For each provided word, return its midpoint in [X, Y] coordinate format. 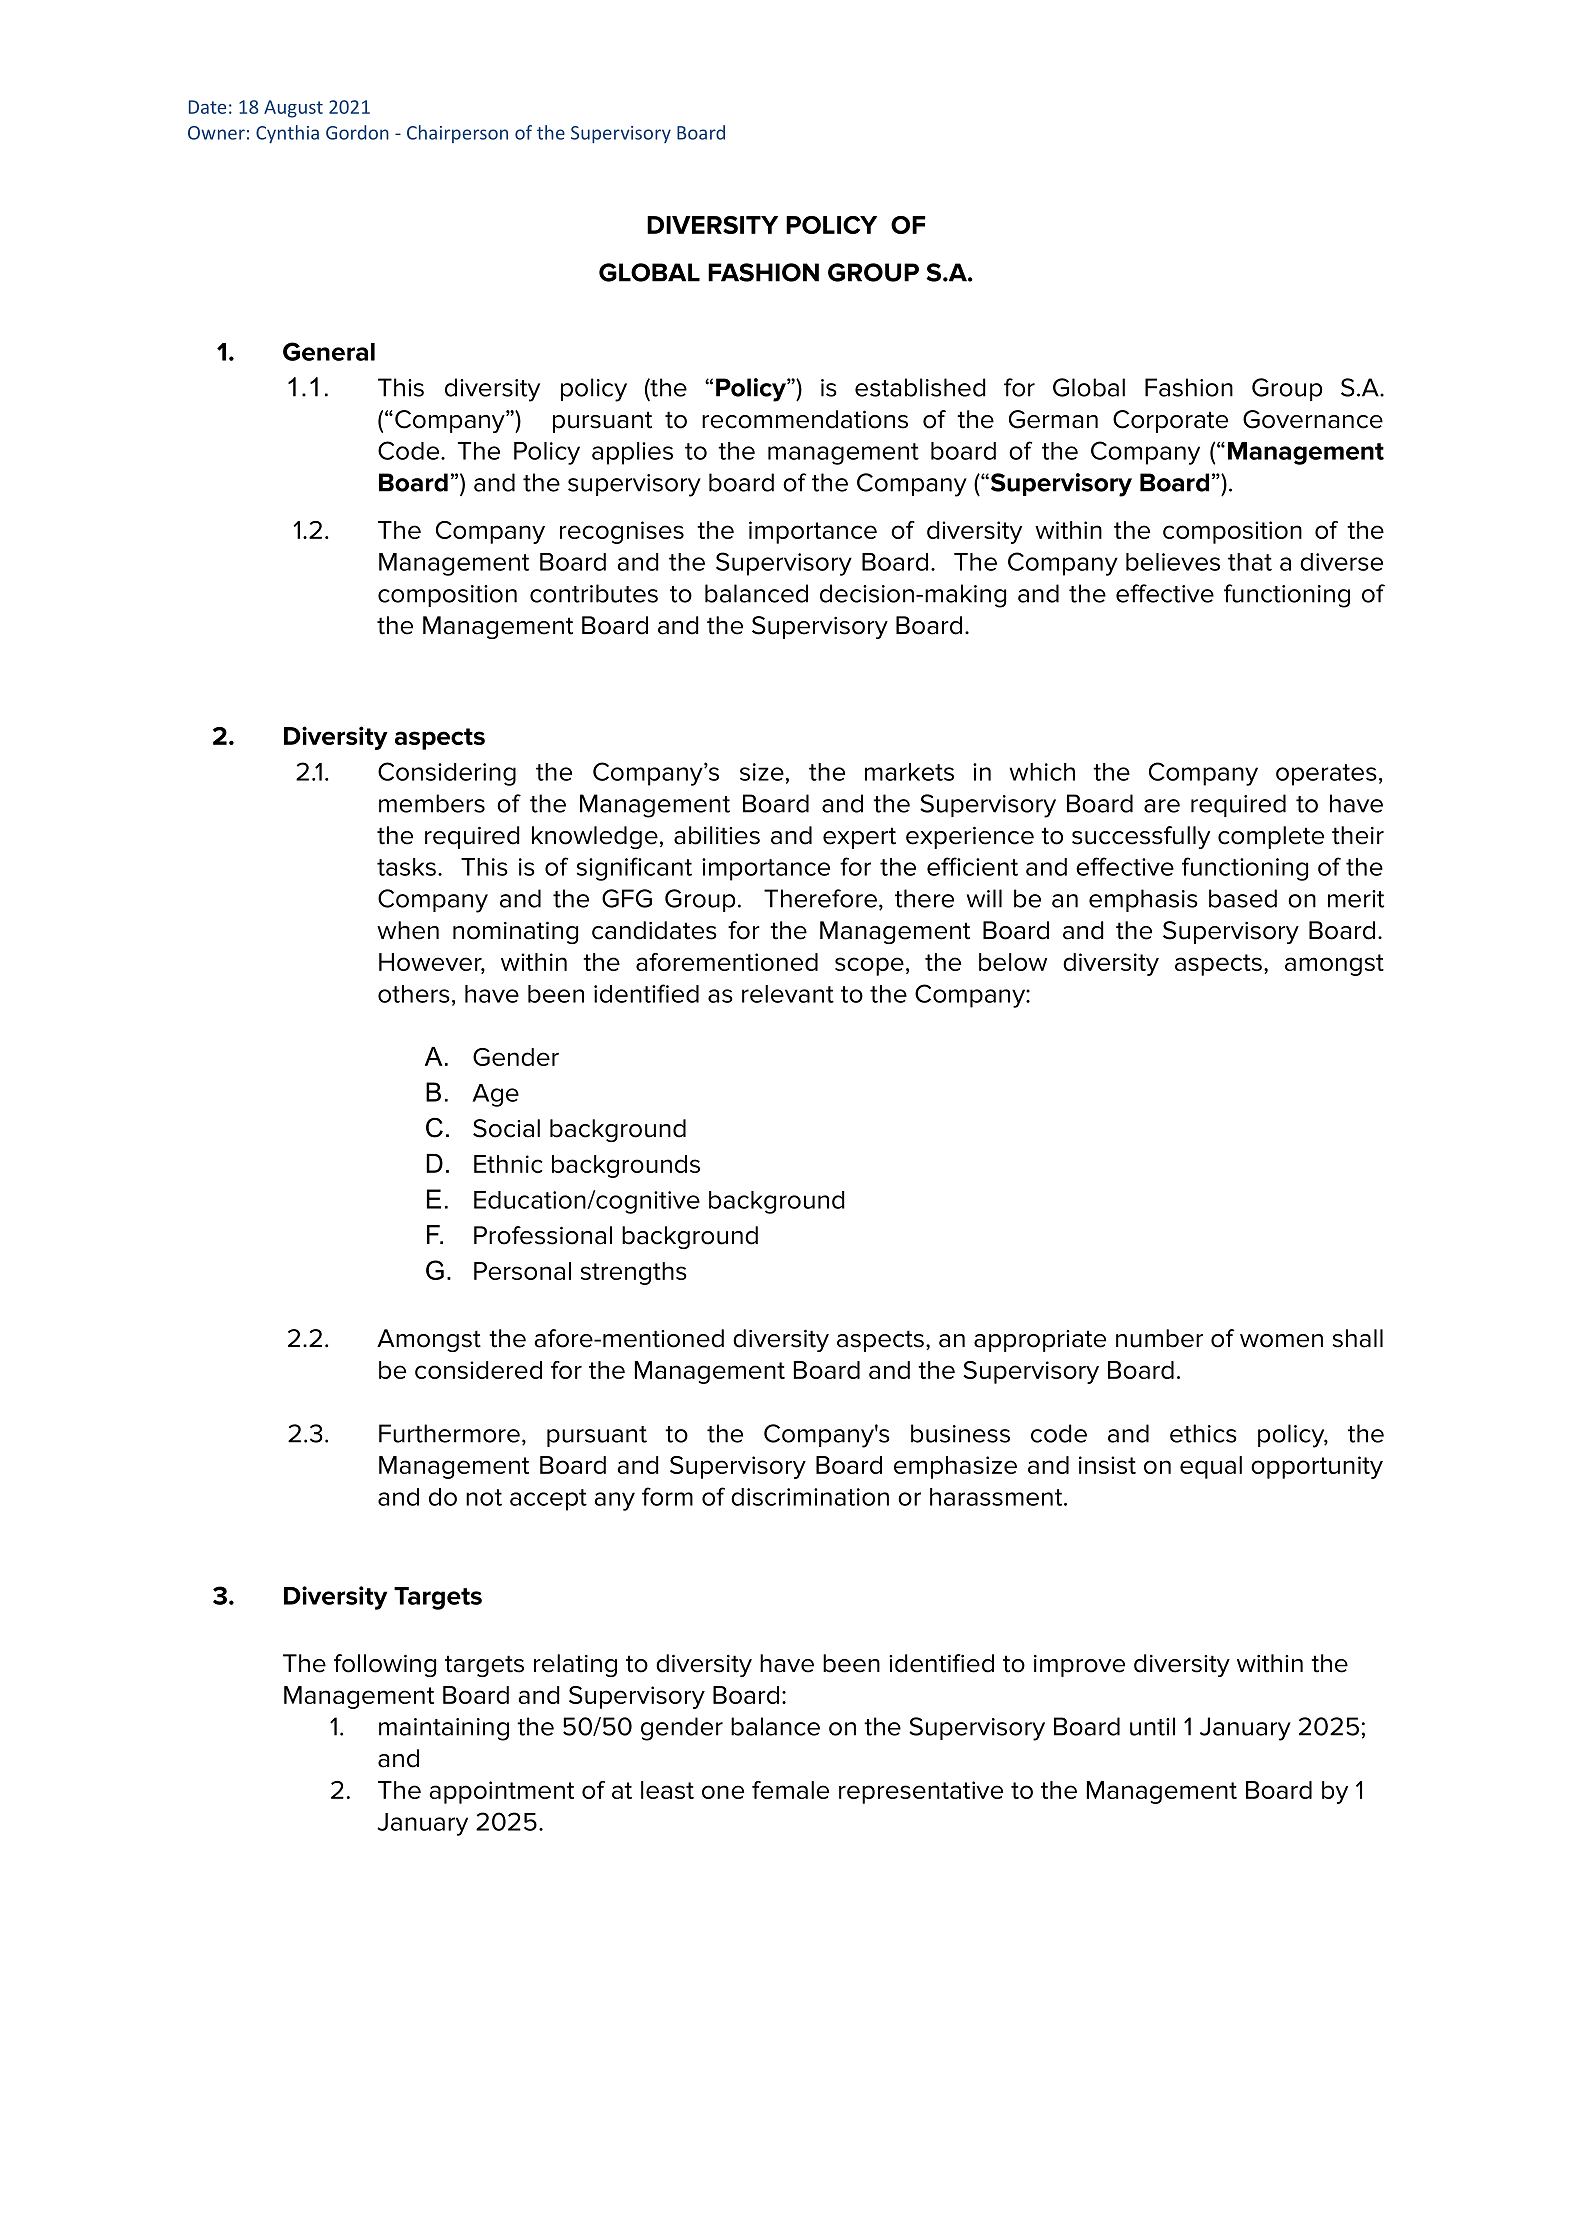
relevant [788, 994]
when [408, 930]
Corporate [1170, 421]
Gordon [357, 132]
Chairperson [457, 134]
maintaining [444, 1729]
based [1243, 898]
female [790, 1790]
